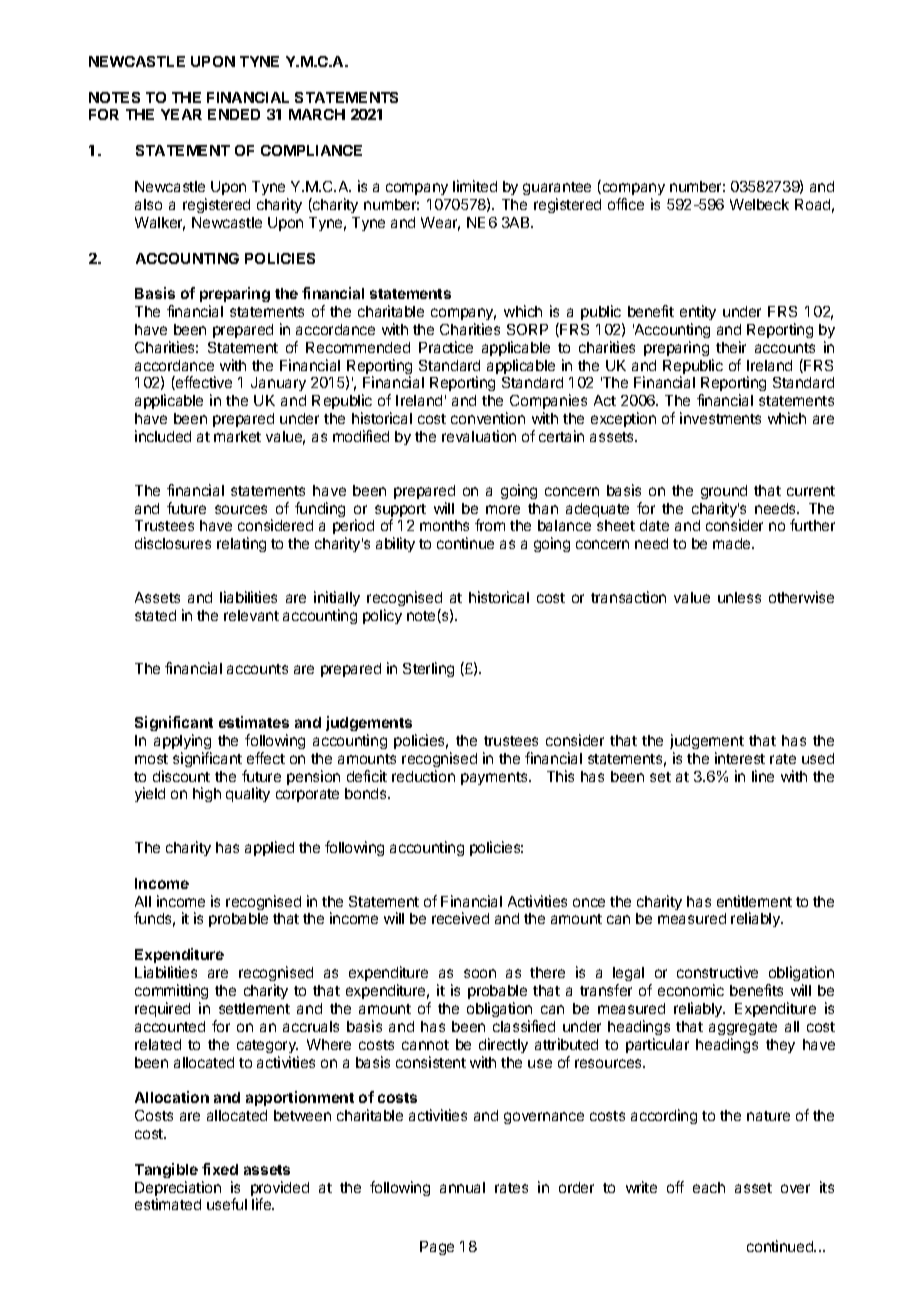 Image resolution: width=924 pixels, height=1308 pixels. I want to click on YEAR, so click(181, 114).
